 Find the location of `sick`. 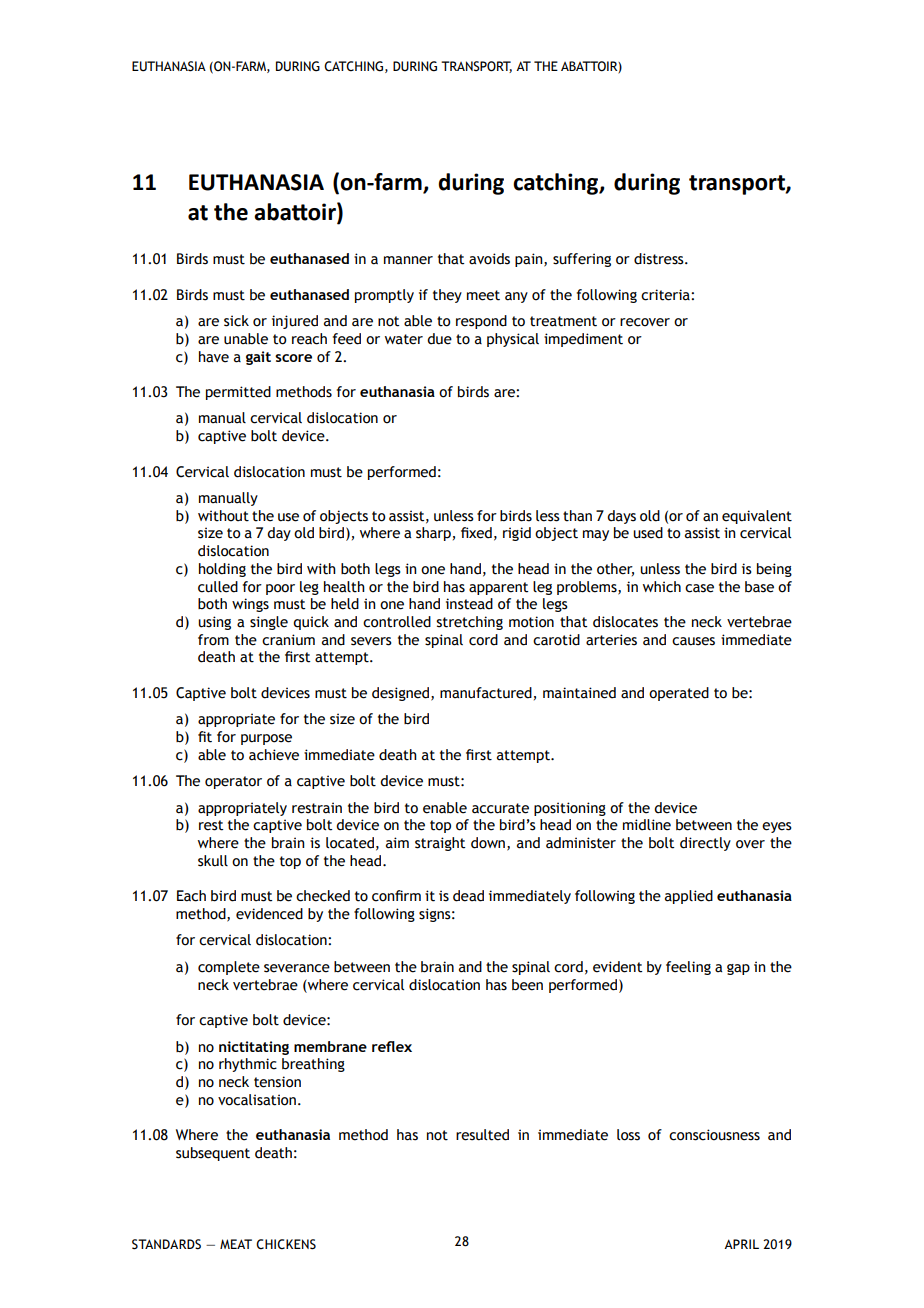

sick is located at coordinates (236, 321).
